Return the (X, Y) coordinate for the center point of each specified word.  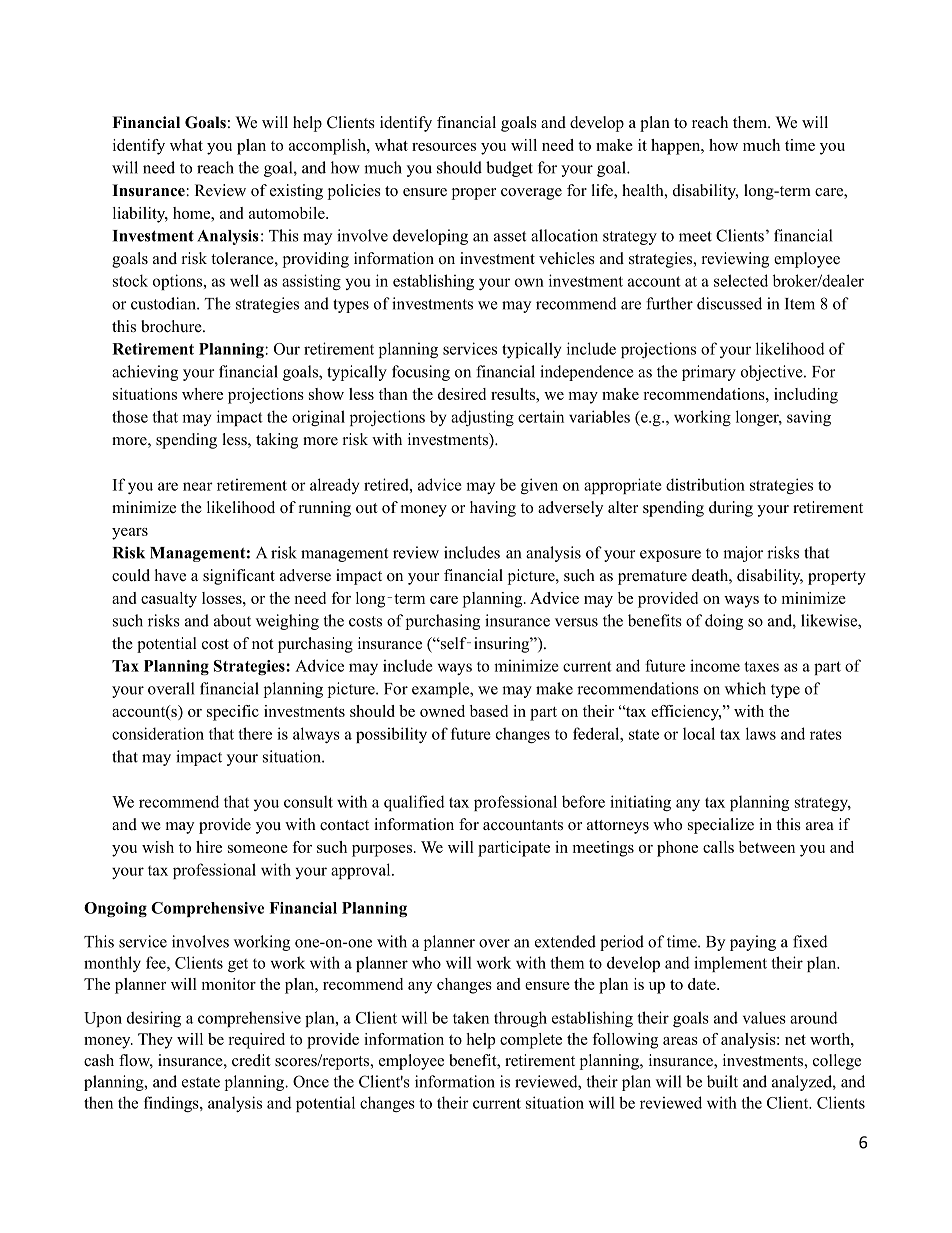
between (767, 847)
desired (462, 394)
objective (773, 373)
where (202, 394)
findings (172, 1104)
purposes (382, 851)
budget (509, 169)
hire (209, 847)
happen (677, 147)
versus (576, 622)
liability (140, 215)
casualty (169, 600)
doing (724, 622)
